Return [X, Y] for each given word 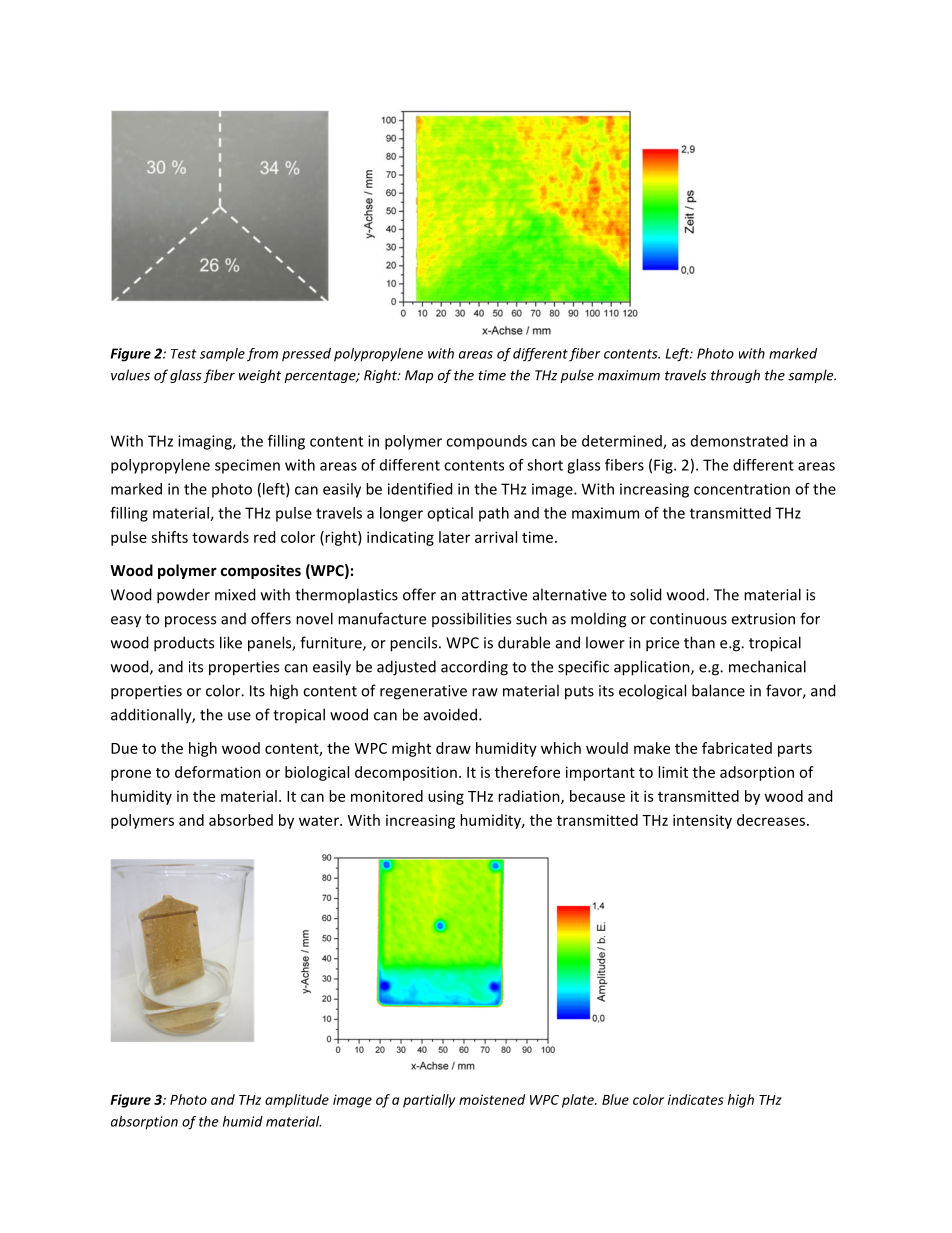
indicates [696, 1099]
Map [419, 376]
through [735, 376]
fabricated [737, 748]
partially [429, 1101]
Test [184, 354]
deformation [218, 772]
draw [453, 748]
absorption [144, 1123]
